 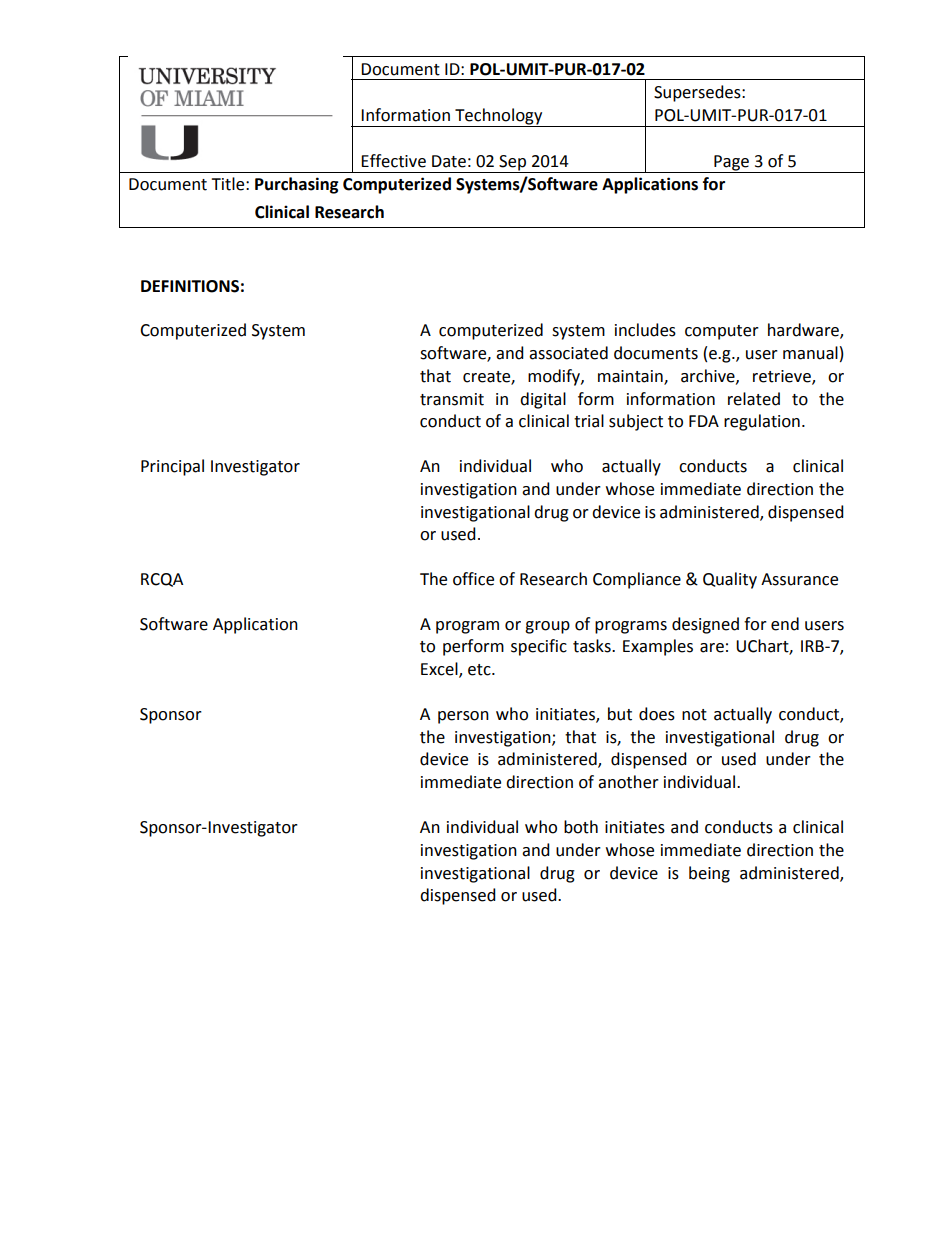 What do you see at coordinates (499, 117) in the page?
I see `Technology` at bounding box center [499, 117].
